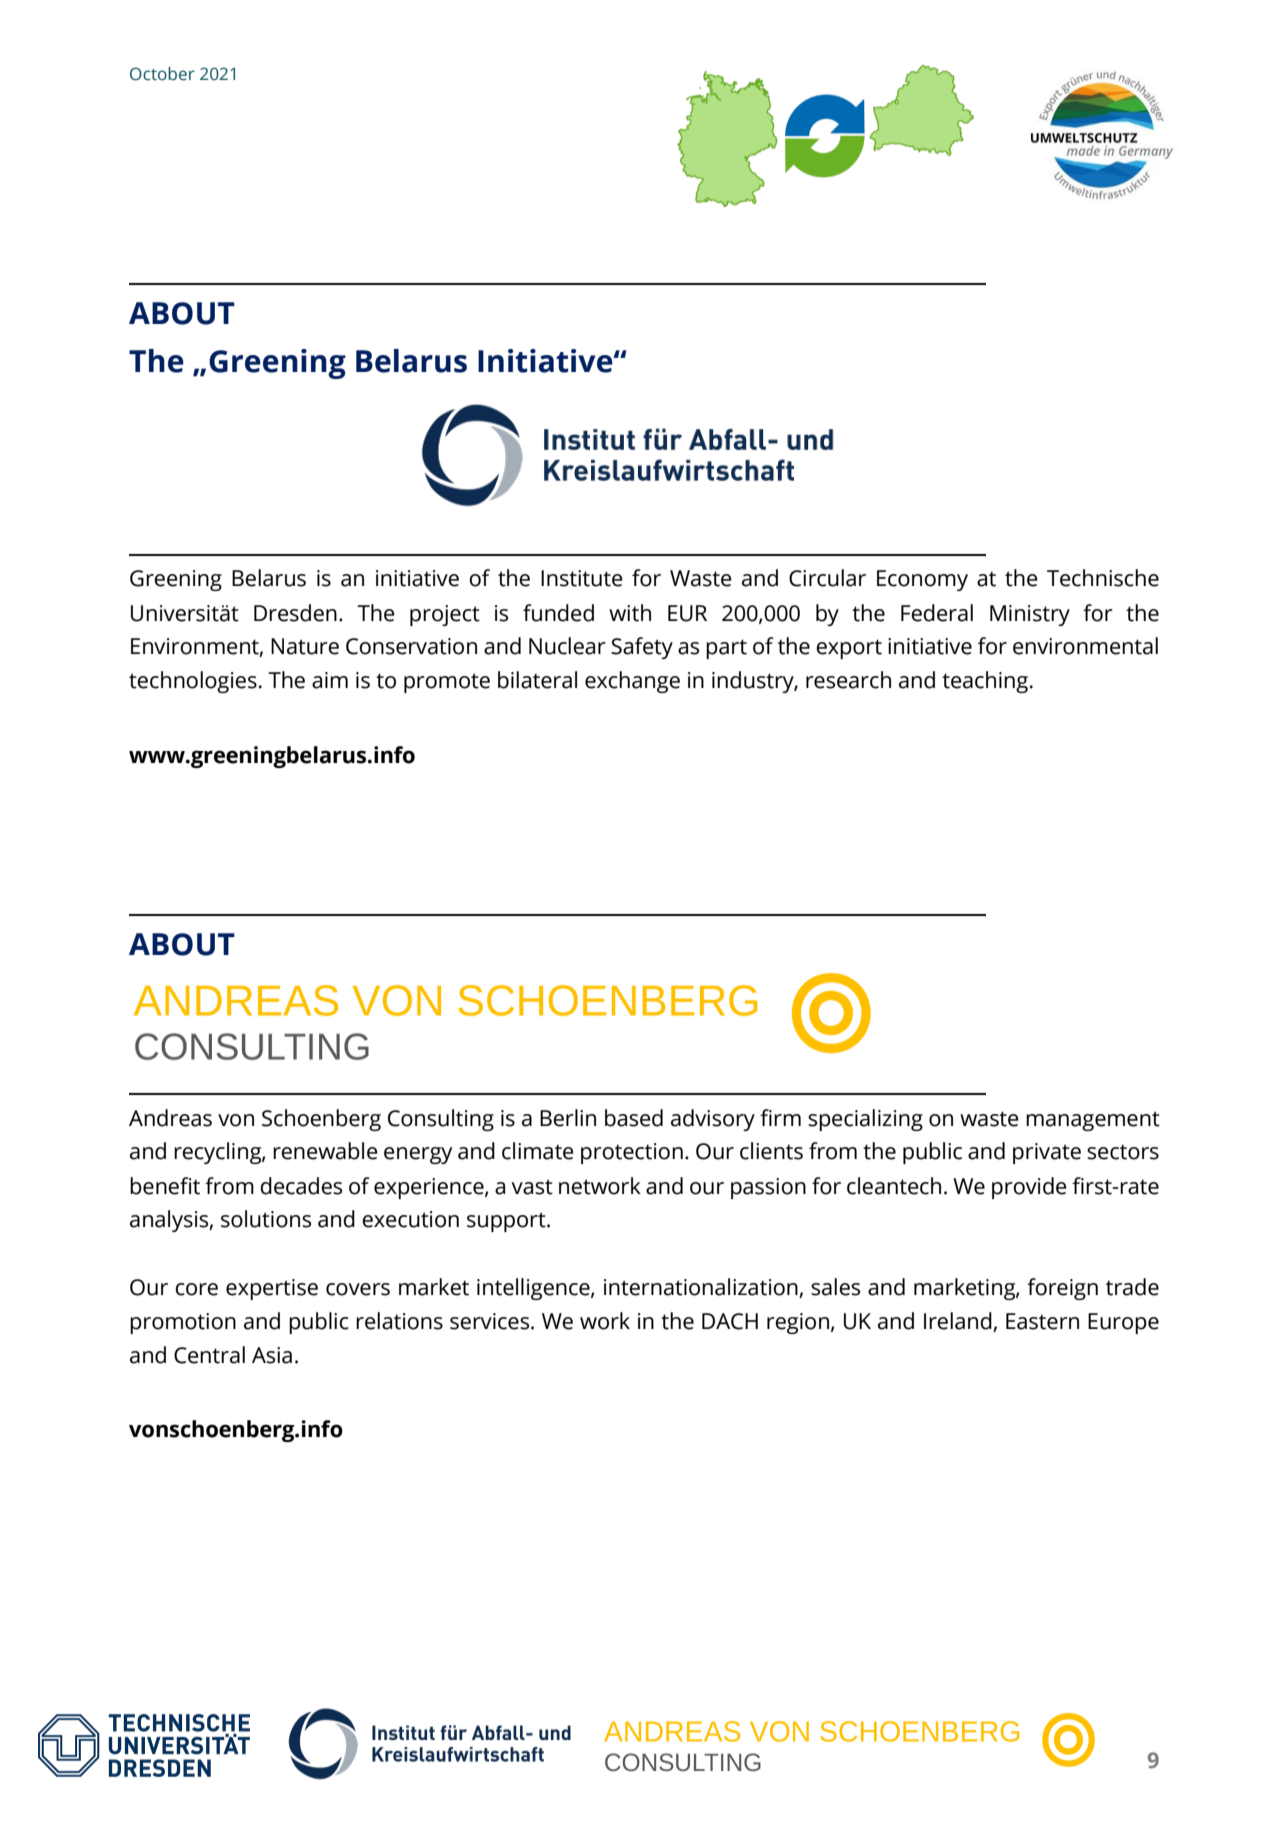  What do you see at coordinates (162, 74) in the page?
I see `October` at bounding box center [162, 74].
